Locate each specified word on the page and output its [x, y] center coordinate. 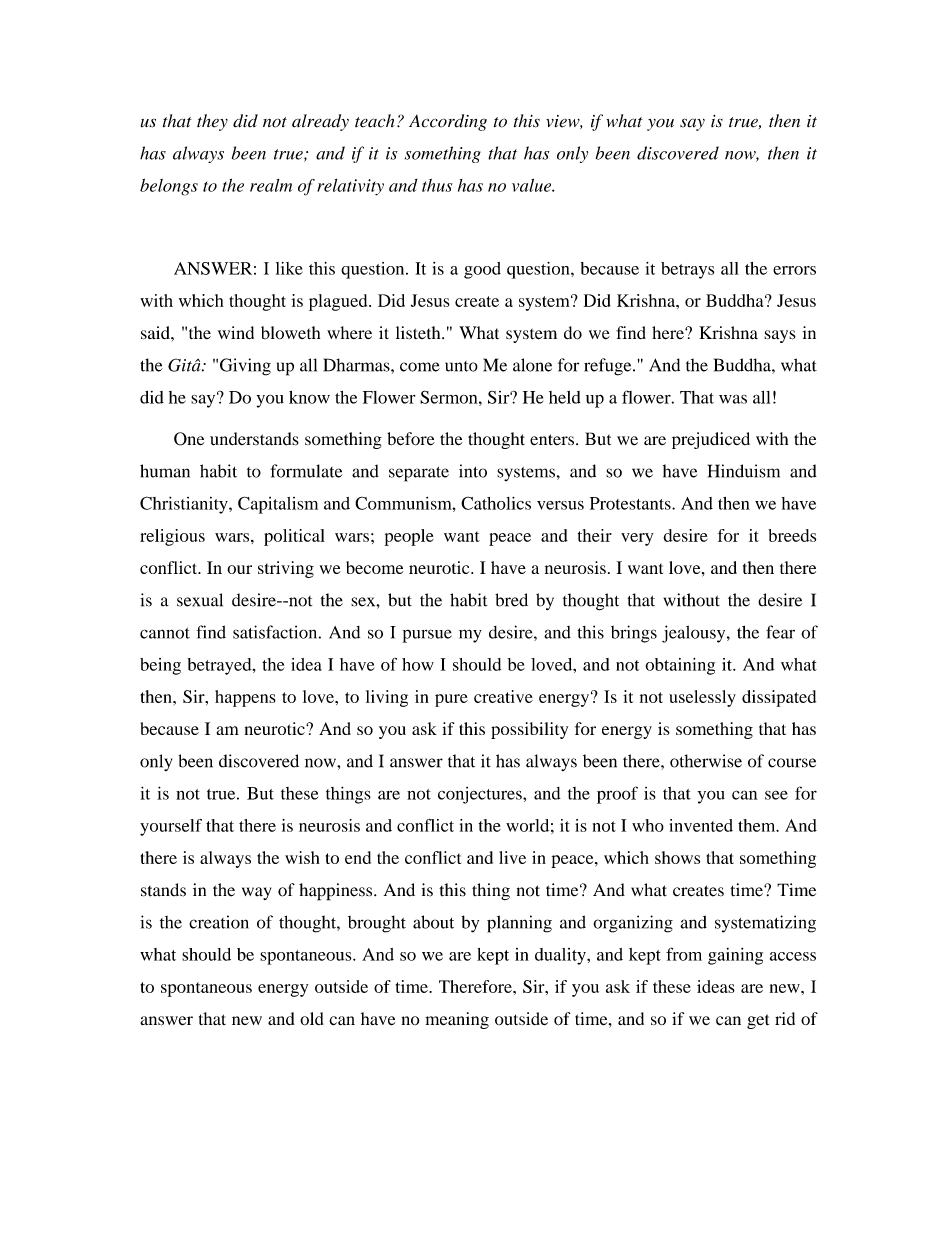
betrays [687, 270]
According [448, 122]
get [758, 1021]
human [165, 471]
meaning [457, 1020]
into [473, 471]
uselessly [702, 698]
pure [451, 700]
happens [245, 698]
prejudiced [711, 440]
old [312, 1018]
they [212, 122]
